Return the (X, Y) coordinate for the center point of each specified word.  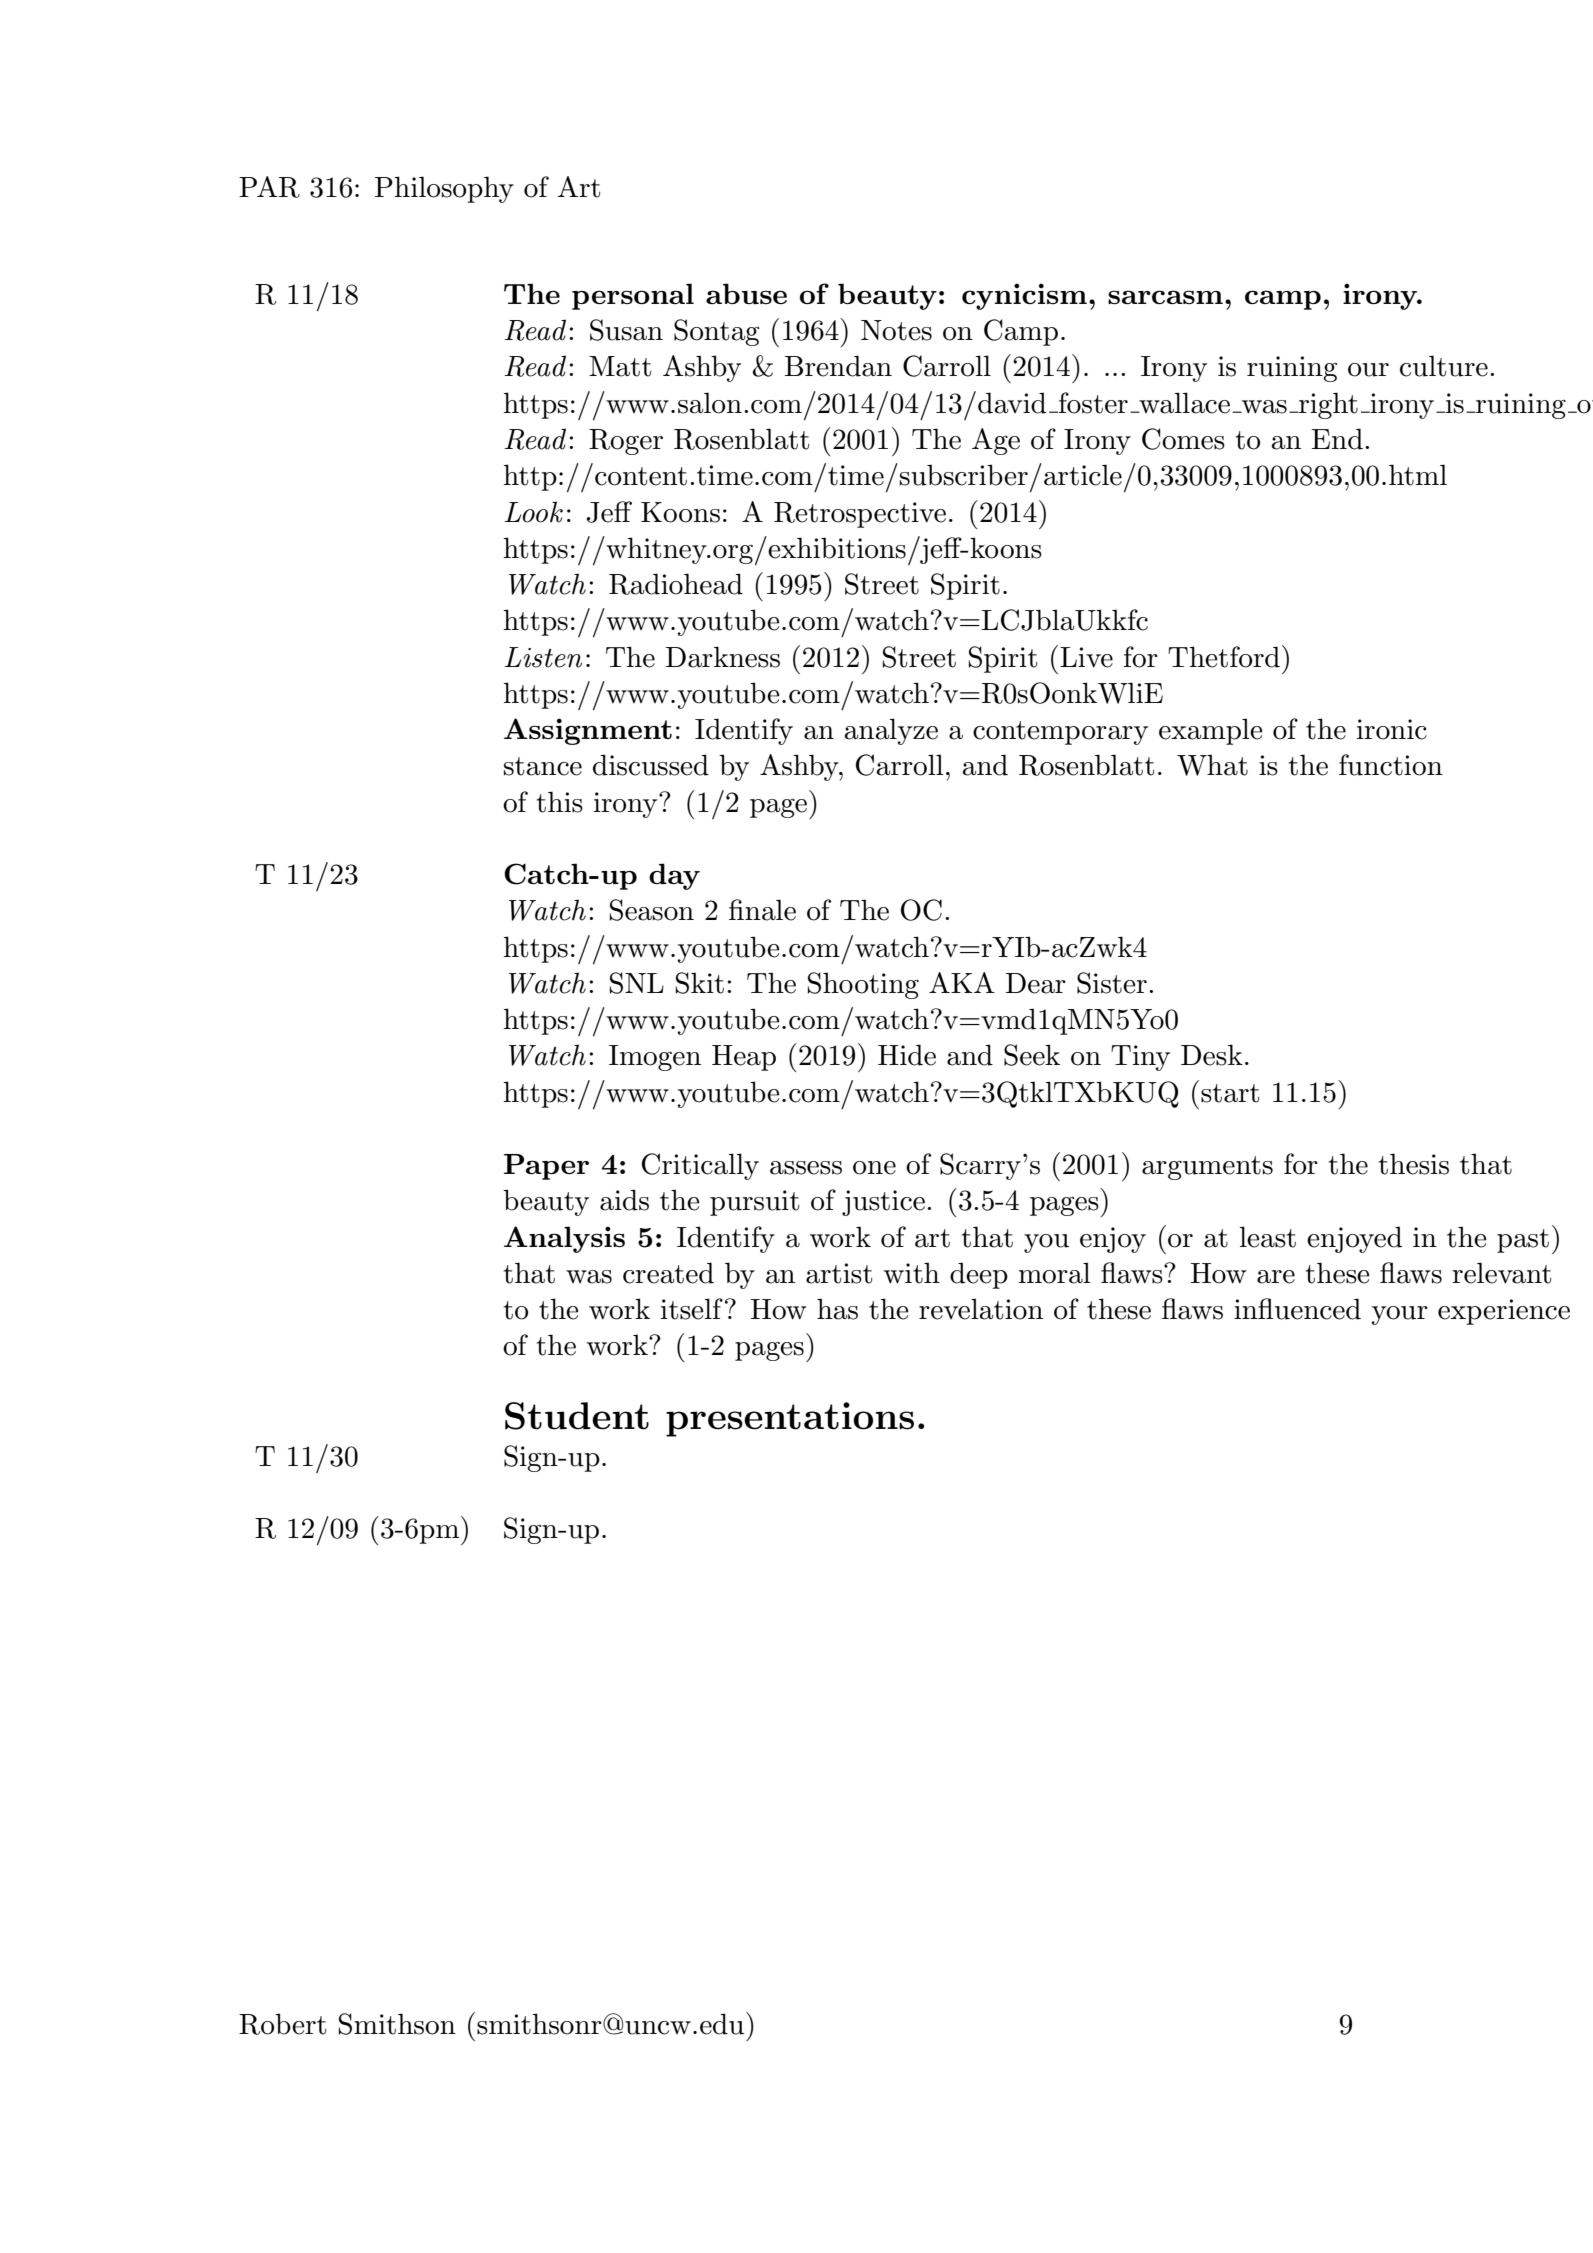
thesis (1413, 1164)
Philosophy (444, 189)
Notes (896, 330)
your (1400, 1315)
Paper (546, 1167)
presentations (790, 1419)
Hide (907, 1055)
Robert (282, 2024)
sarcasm (1165, 297)
